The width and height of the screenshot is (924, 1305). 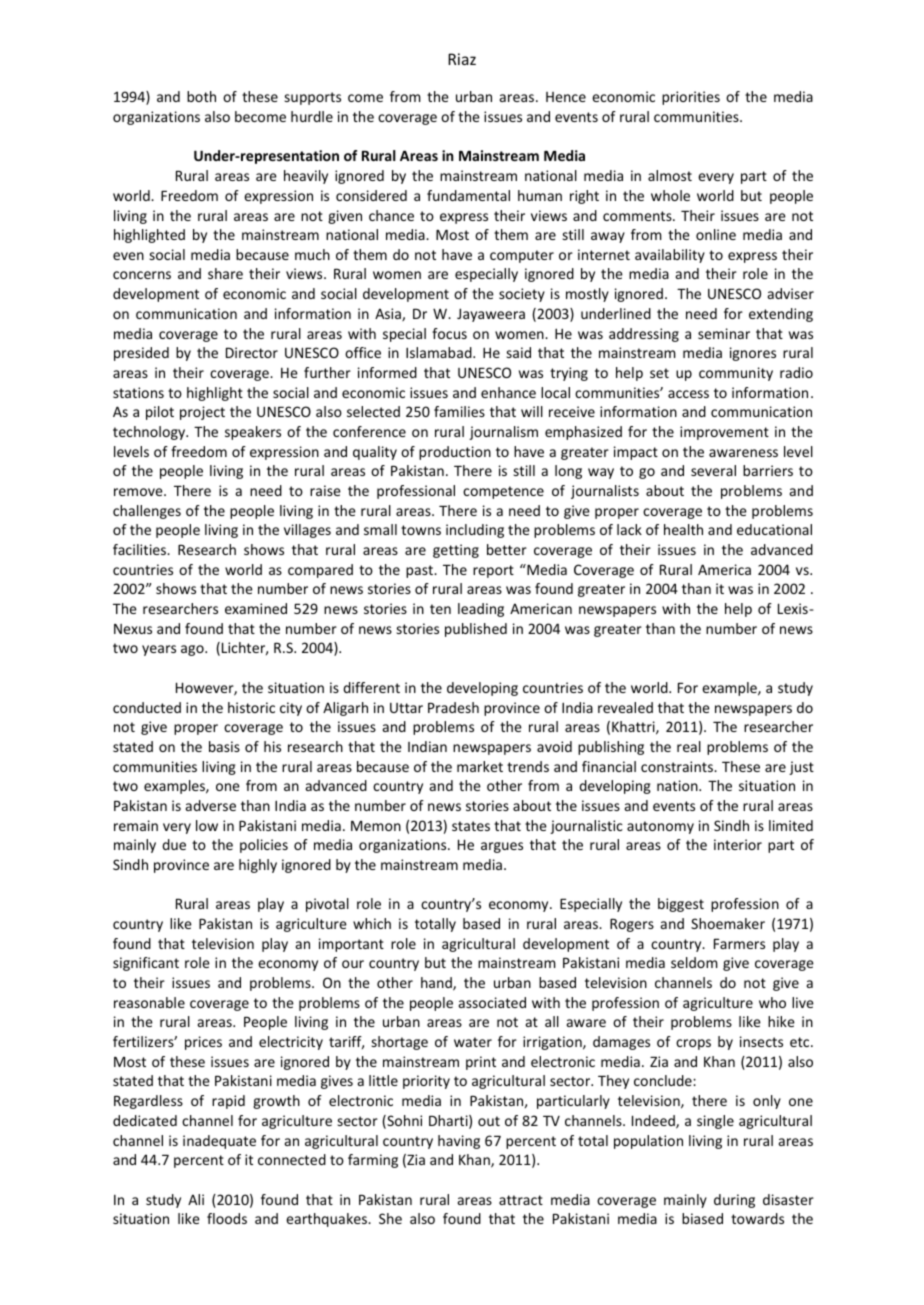 I want to click on fundamental, so click(x=468, y=195).
